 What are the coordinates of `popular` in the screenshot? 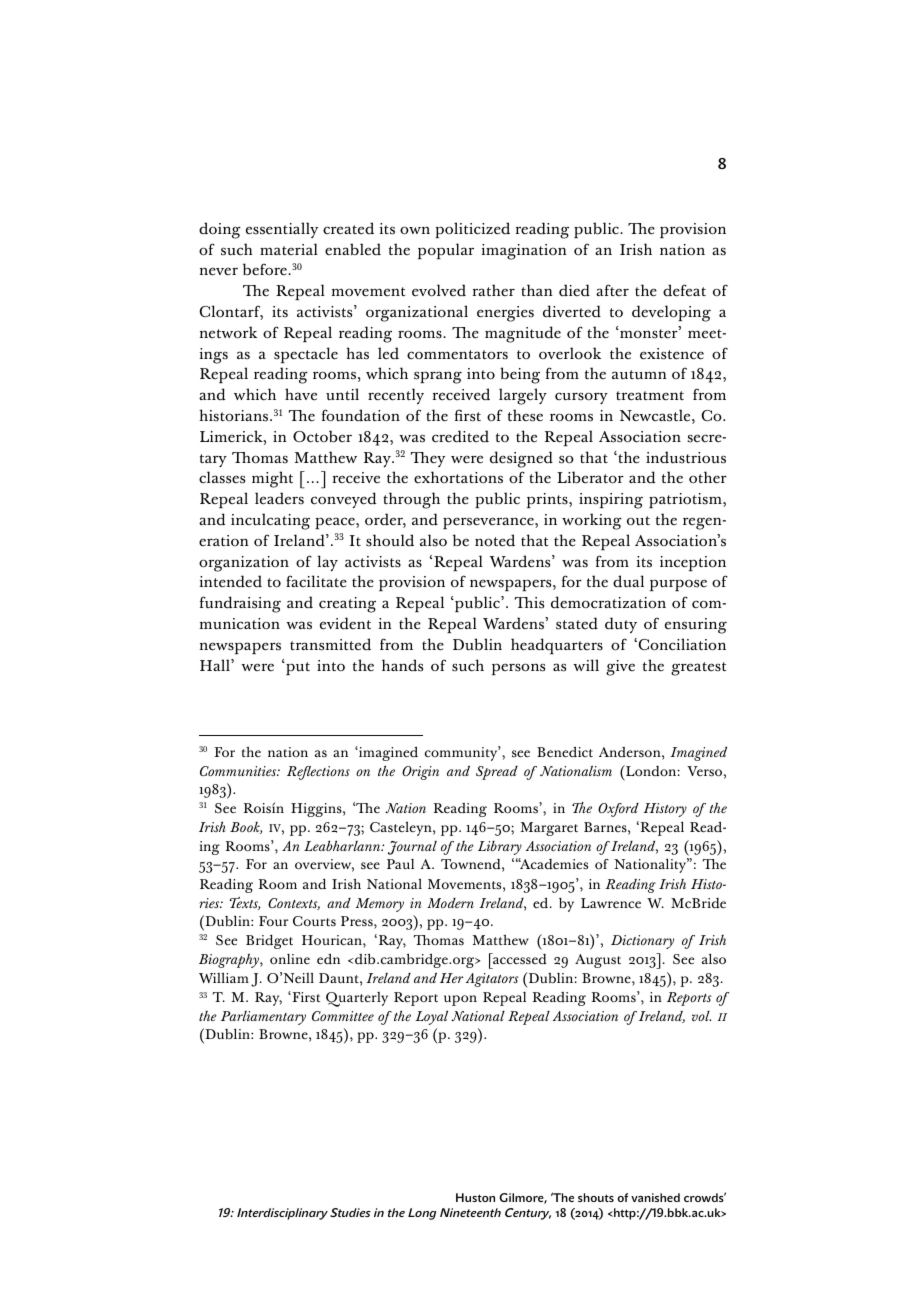 It's located at (446, 251).
